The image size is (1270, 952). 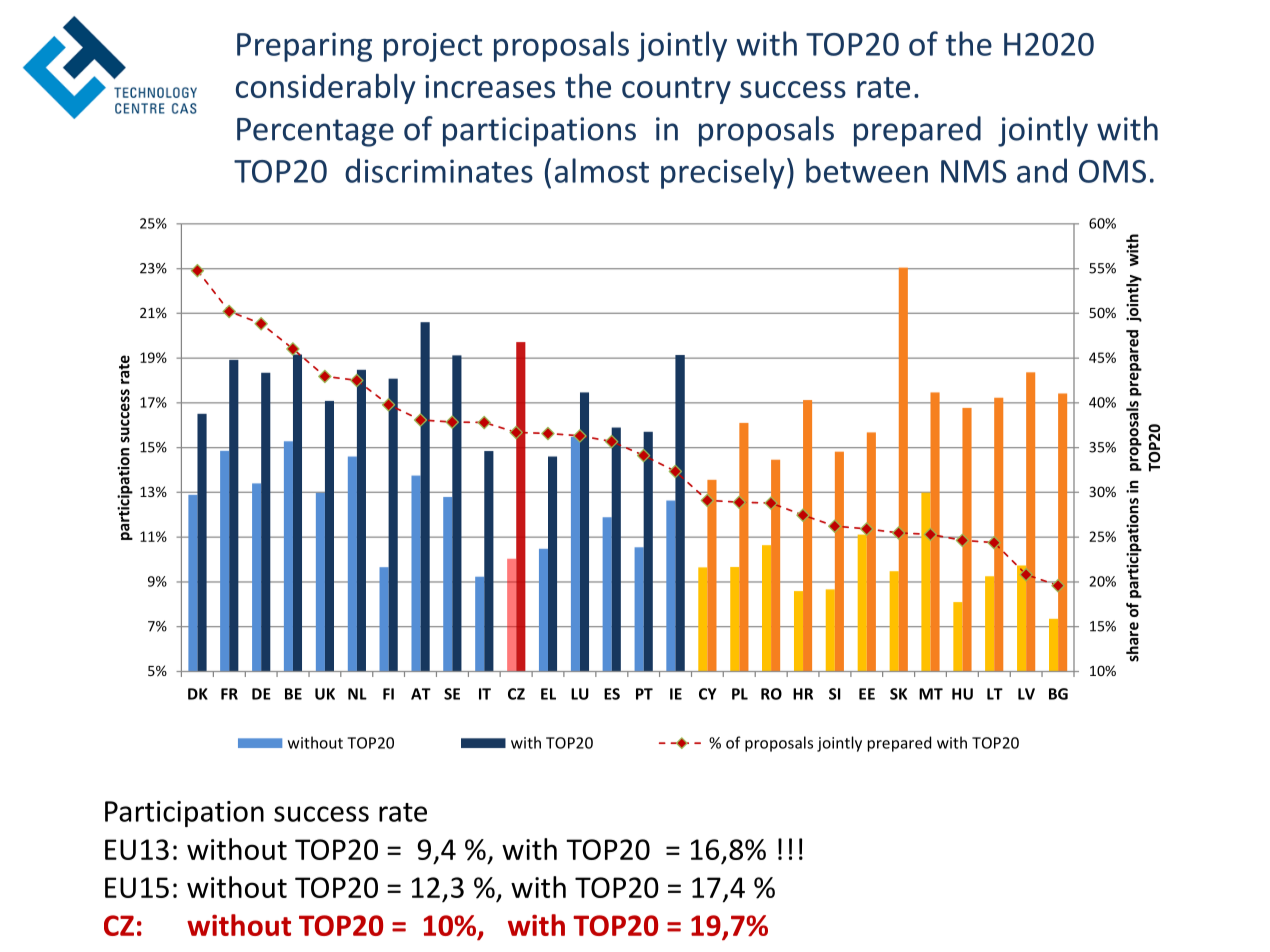 What do you see at coordinates (433, 47) in the page?
I see `project` at bounding box center [433, 47].
